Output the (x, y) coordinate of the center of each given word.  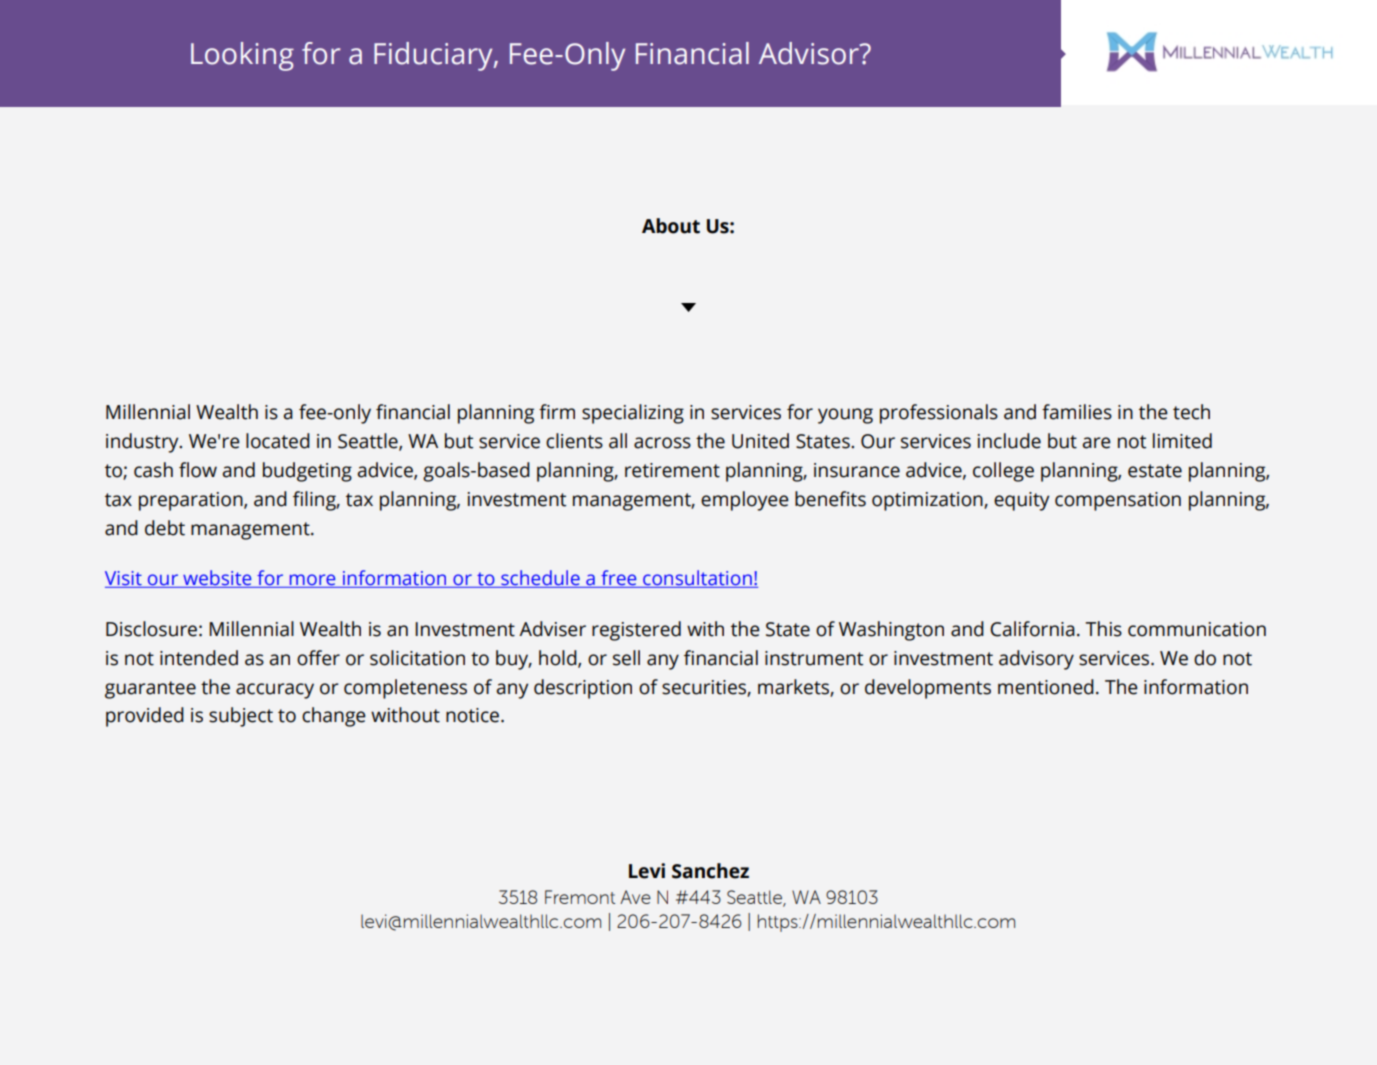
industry (143, 443)
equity (1021, 501)
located (278, 441)
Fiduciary (434, 56)
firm (557, 411)
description (583, 689)
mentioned (1046, 687)
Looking (242, 56)
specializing (633, 414)
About (671, 226)
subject (241, 717)
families (1077, 412)
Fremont (580, 897)
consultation (697, 579)
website (217, 579)
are (1096, 443)
